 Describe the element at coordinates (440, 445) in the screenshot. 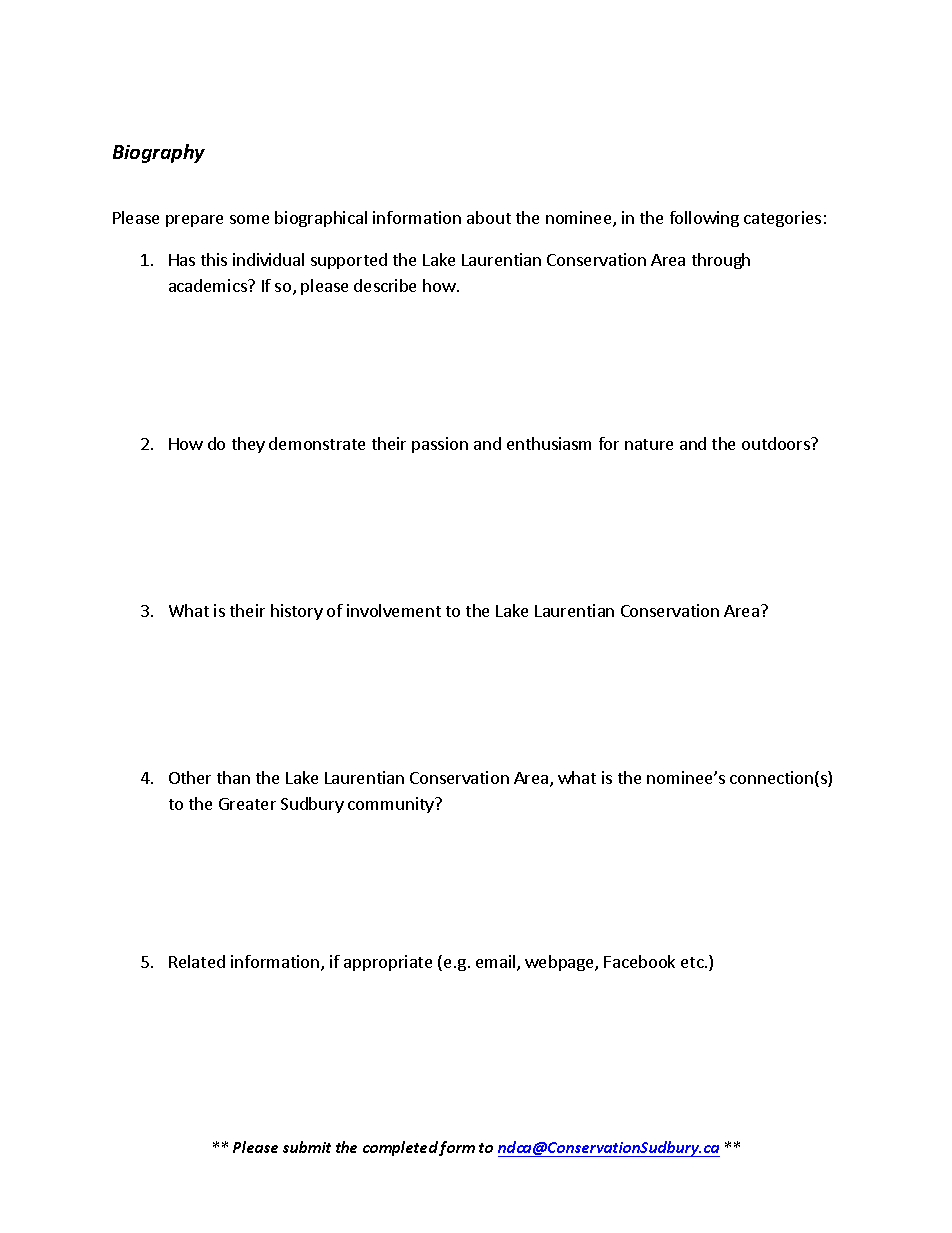

I see `passion` at that location.
